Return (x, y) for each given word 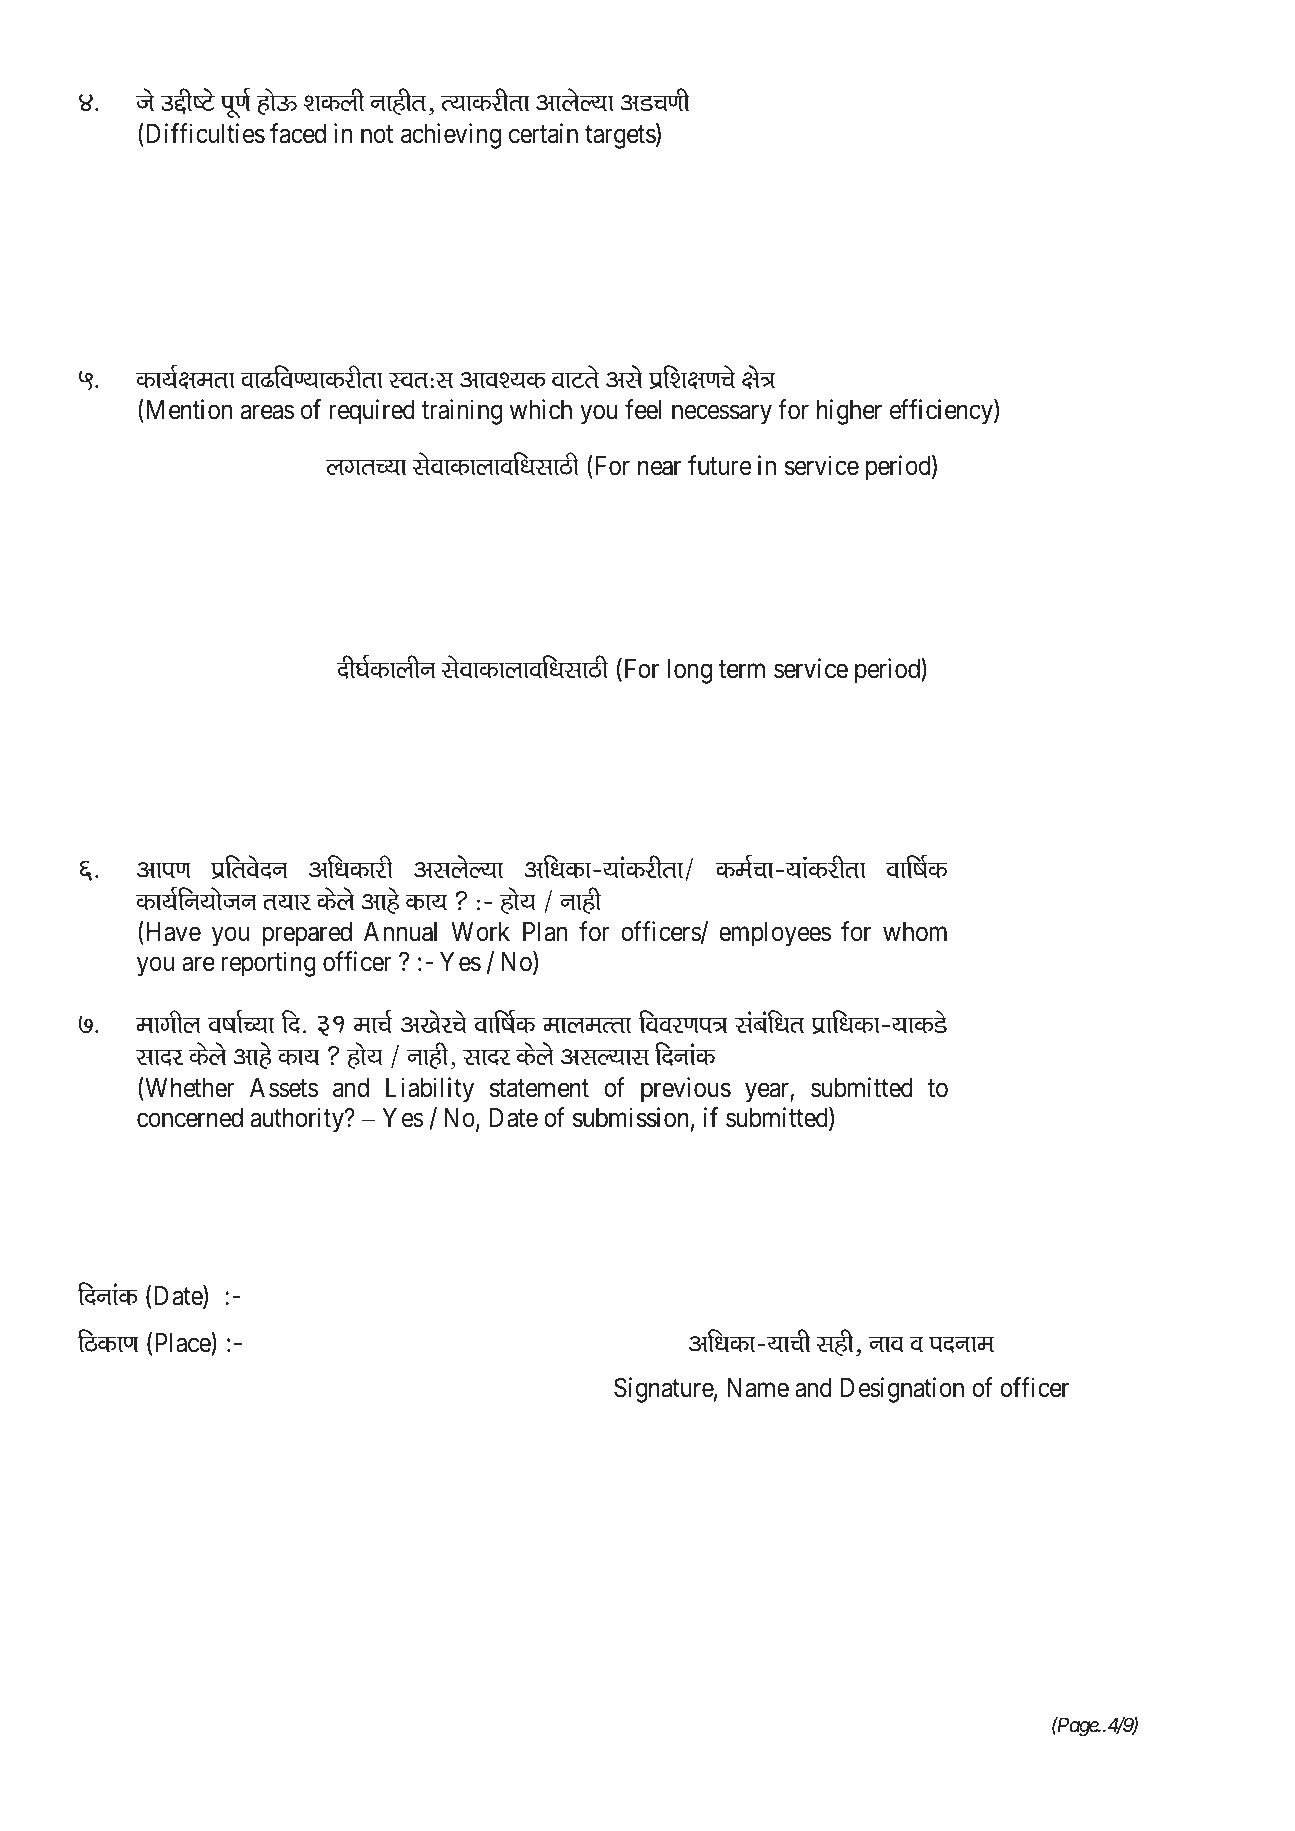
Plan (545, 932)
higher (849, 412)
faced (298, 133)
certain (543, 133)
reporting (268, 964)
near (659, 468)
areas (267, 412)
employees (775, 934)
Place (183, 1343)
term (742, 670)
